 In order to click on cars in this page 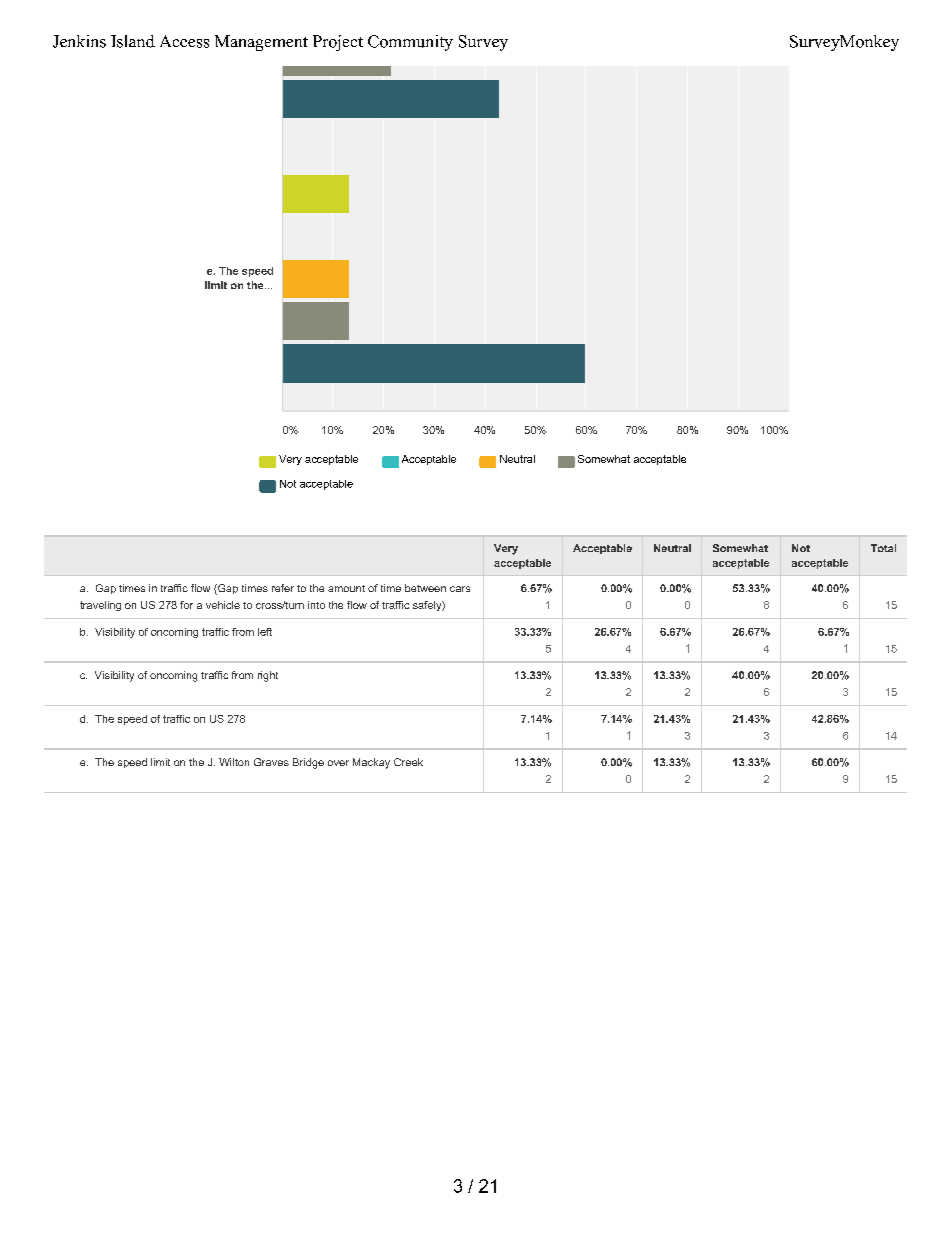, I will do `click(460, 589)`.
